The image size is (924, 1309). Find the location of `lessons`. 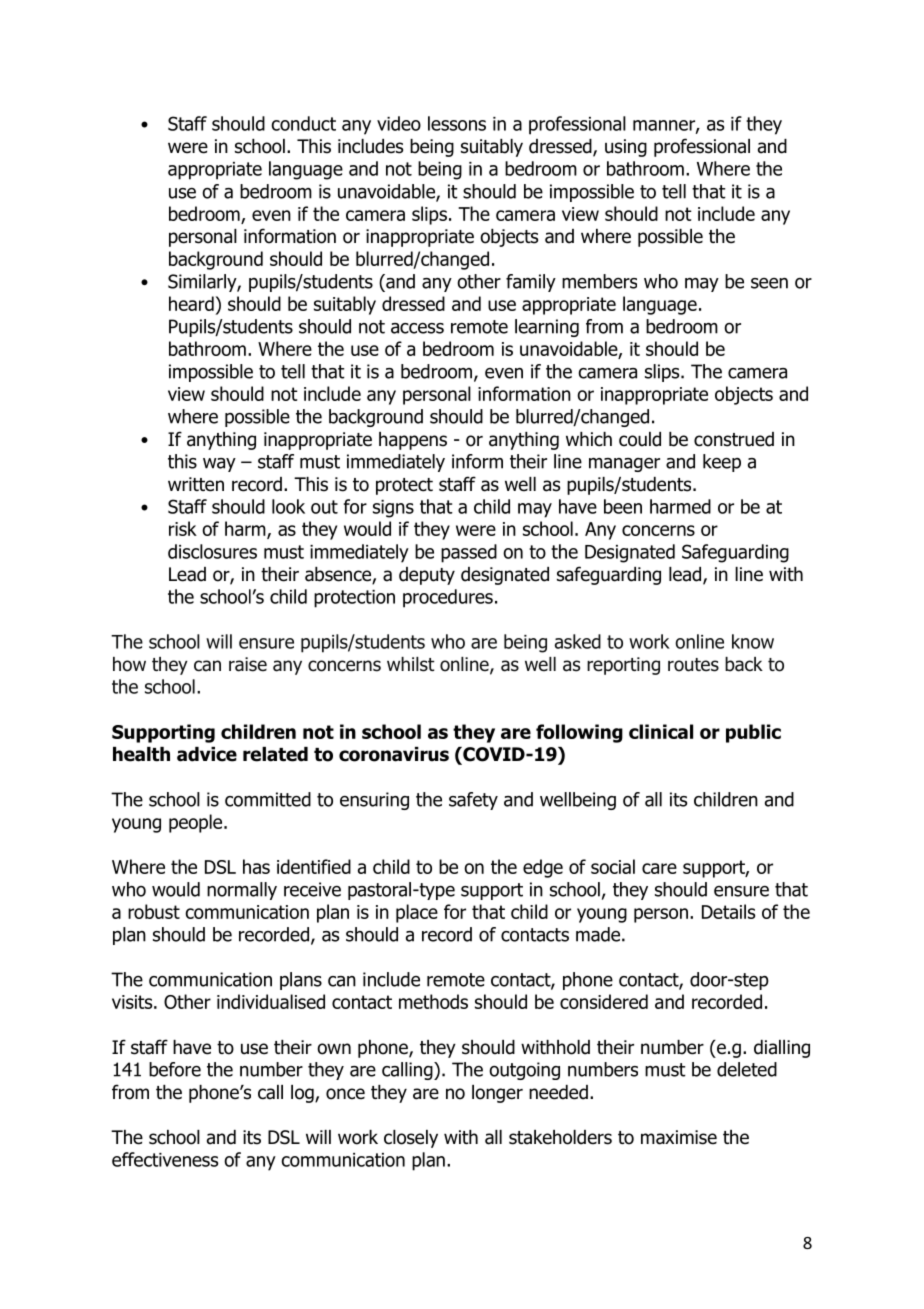

lessons is located at coordinates (457, 123).
